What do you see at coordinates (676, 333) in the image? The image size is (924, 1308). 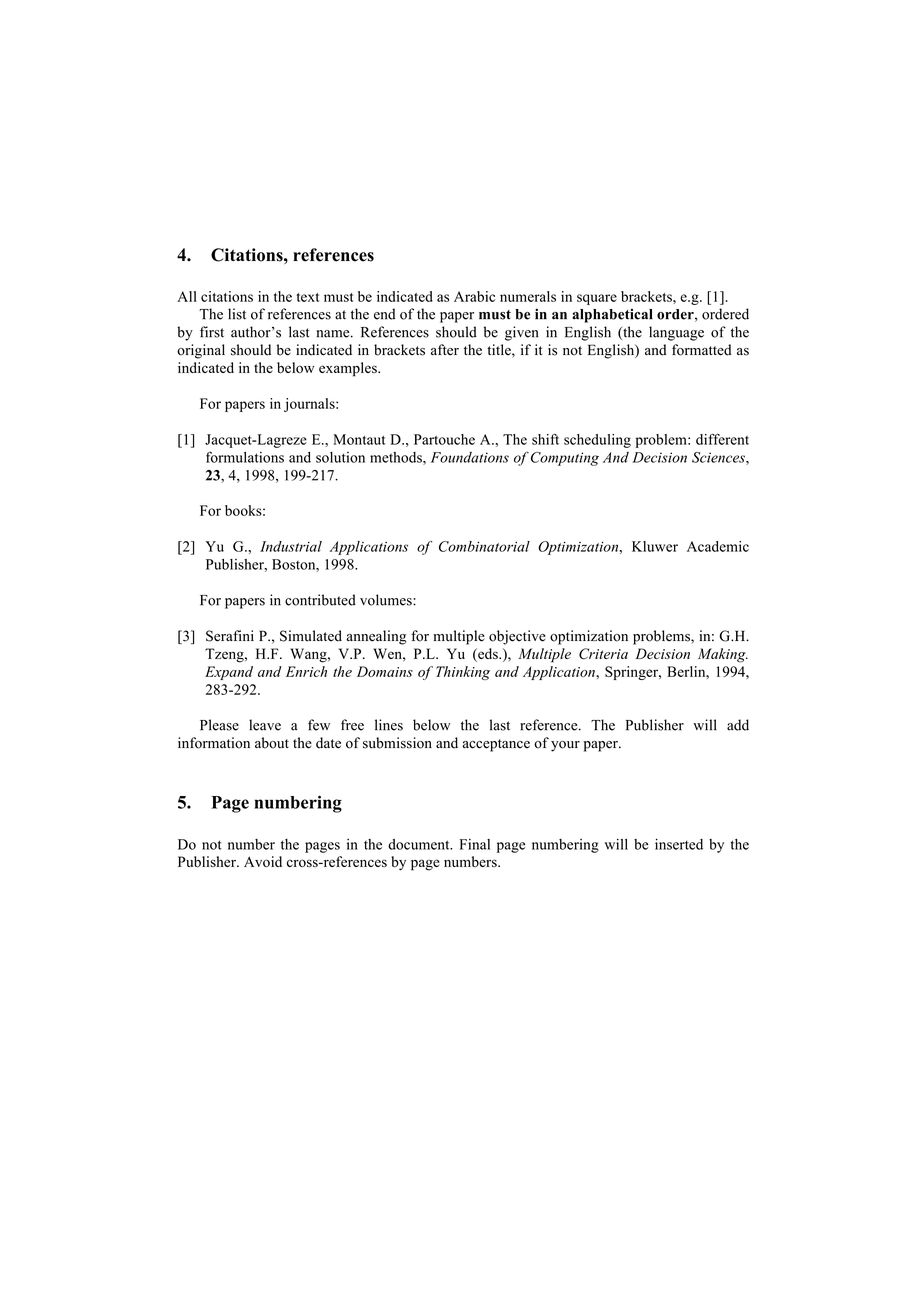 I see `language` at bounding box center [676, 333].
